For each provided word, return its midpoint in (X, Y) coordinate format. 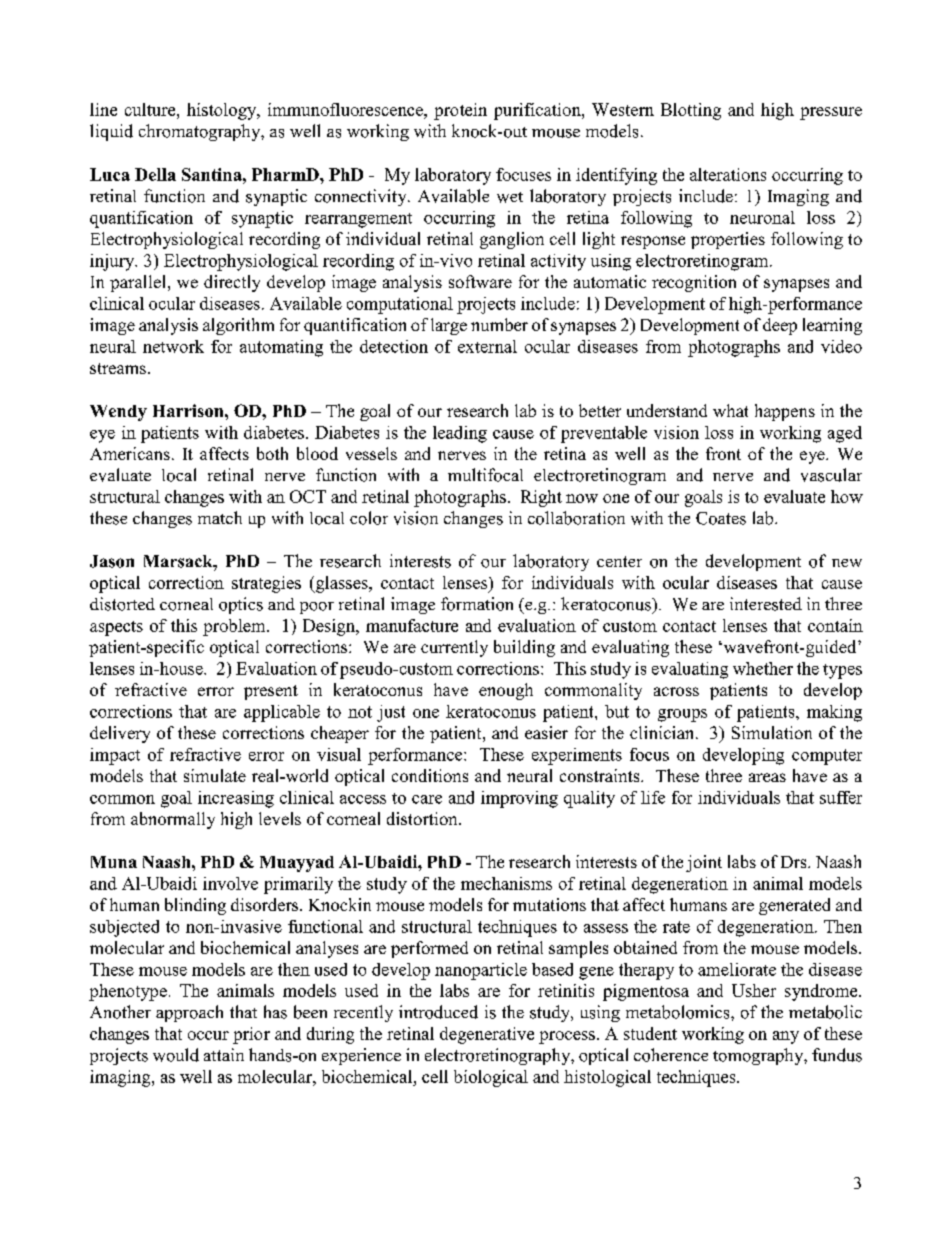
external (487, 346)
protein (460, 111)
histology (223, 111)
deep (780, 326)
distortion (423, 818)
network (173, 346)
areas (767, 777)
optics (241, 605)
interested (766, 604)
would (176, 1055)
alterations (728, 174)
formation (477, 604)
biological (491, 1078)
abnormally (173, 820)
